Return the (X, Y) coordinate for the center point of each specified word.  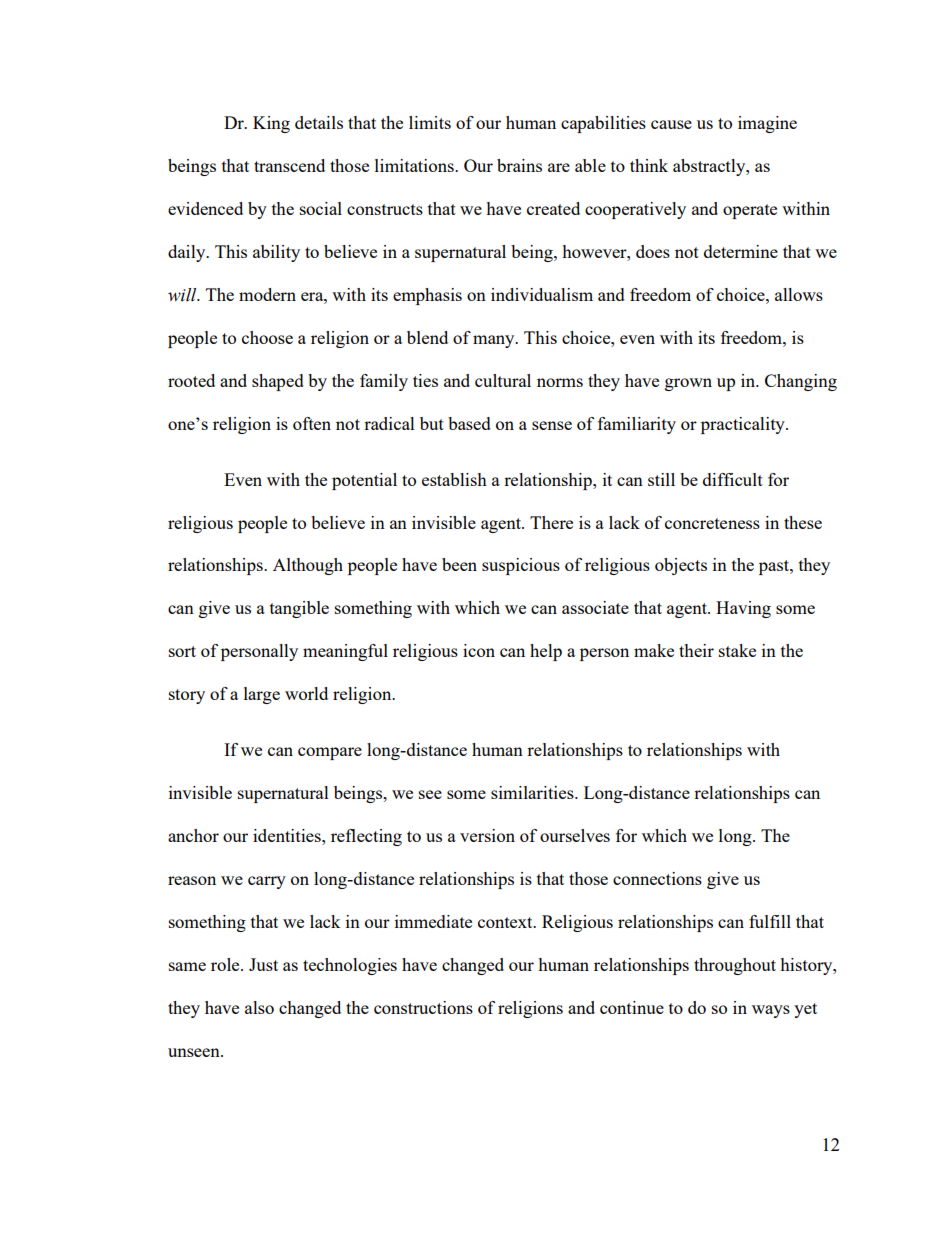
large (262, 695)
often (312, 423)
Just (263, 964)
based (469, 423)
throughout (735, 966)
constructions (423, 1007)
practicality (744, 425)
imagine (767, 124)
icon (479, 650)
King (271, 124)
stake (737, 650)
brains (519, 165)
